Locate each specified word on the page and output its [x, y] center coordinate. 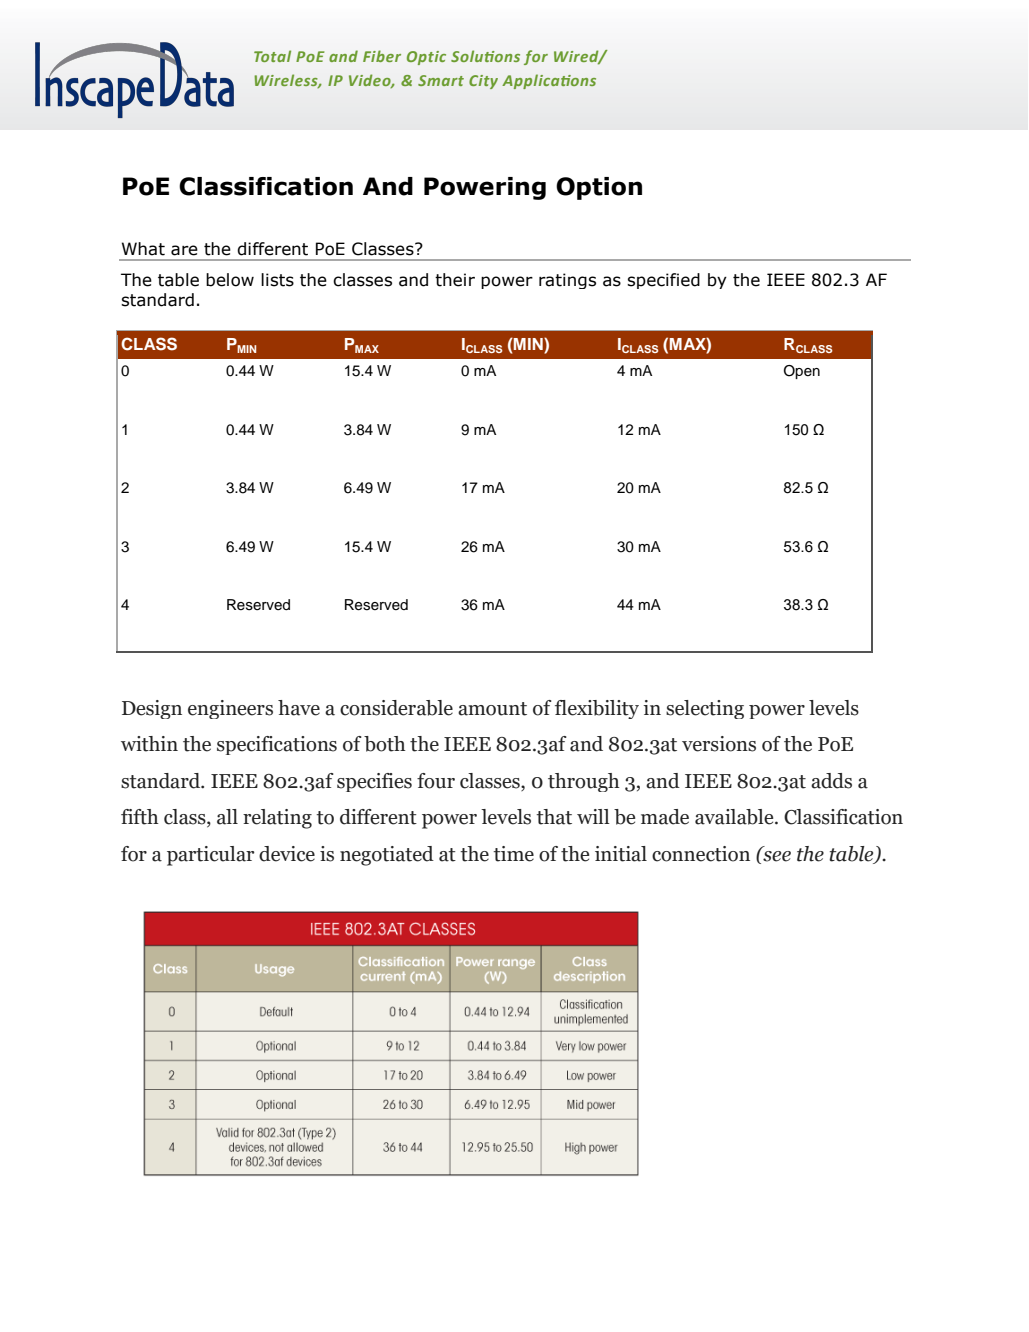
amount [492, 709]
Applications [549, 81]
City [483, 82]
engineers [230, 709]
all [227, 817]
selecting [705, 709]
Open [802, 372]
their [455, 280]
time [513, 854]
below [230, 280]
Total [272, 56]
